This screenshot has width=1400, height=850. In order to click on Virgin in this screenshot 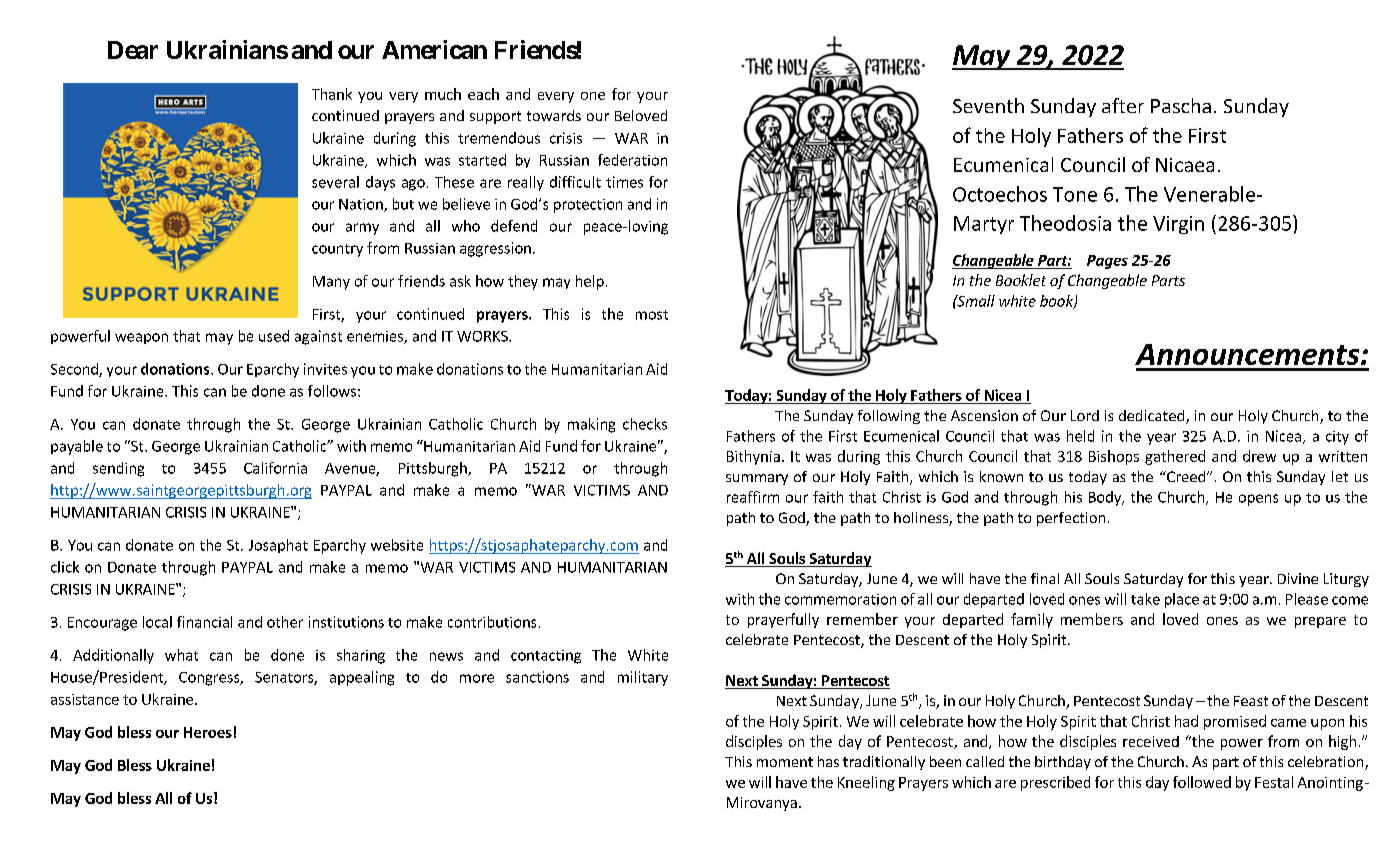, I will do `click(1178, 225)`.
